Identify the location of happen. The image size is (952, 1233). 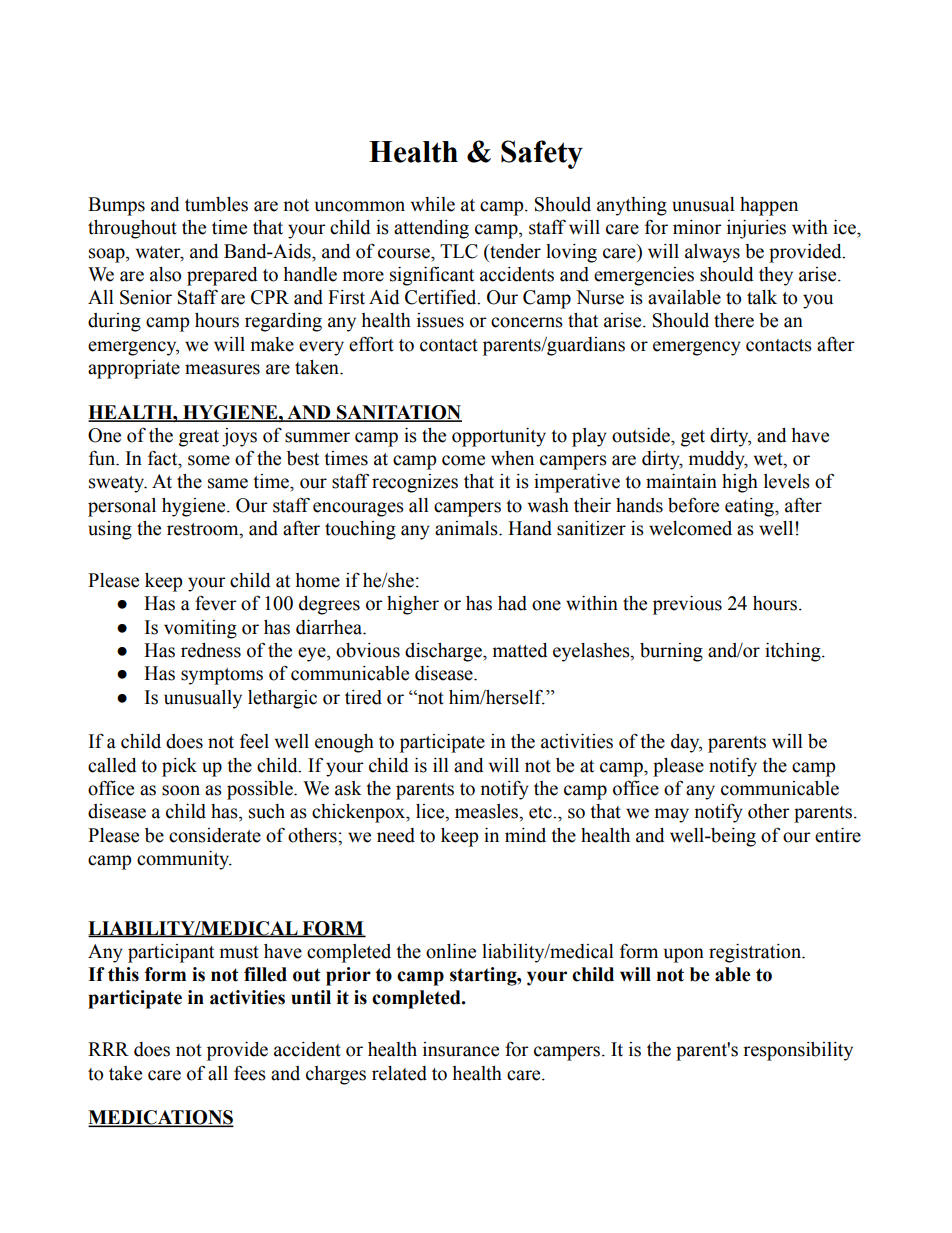
(769, 206).
